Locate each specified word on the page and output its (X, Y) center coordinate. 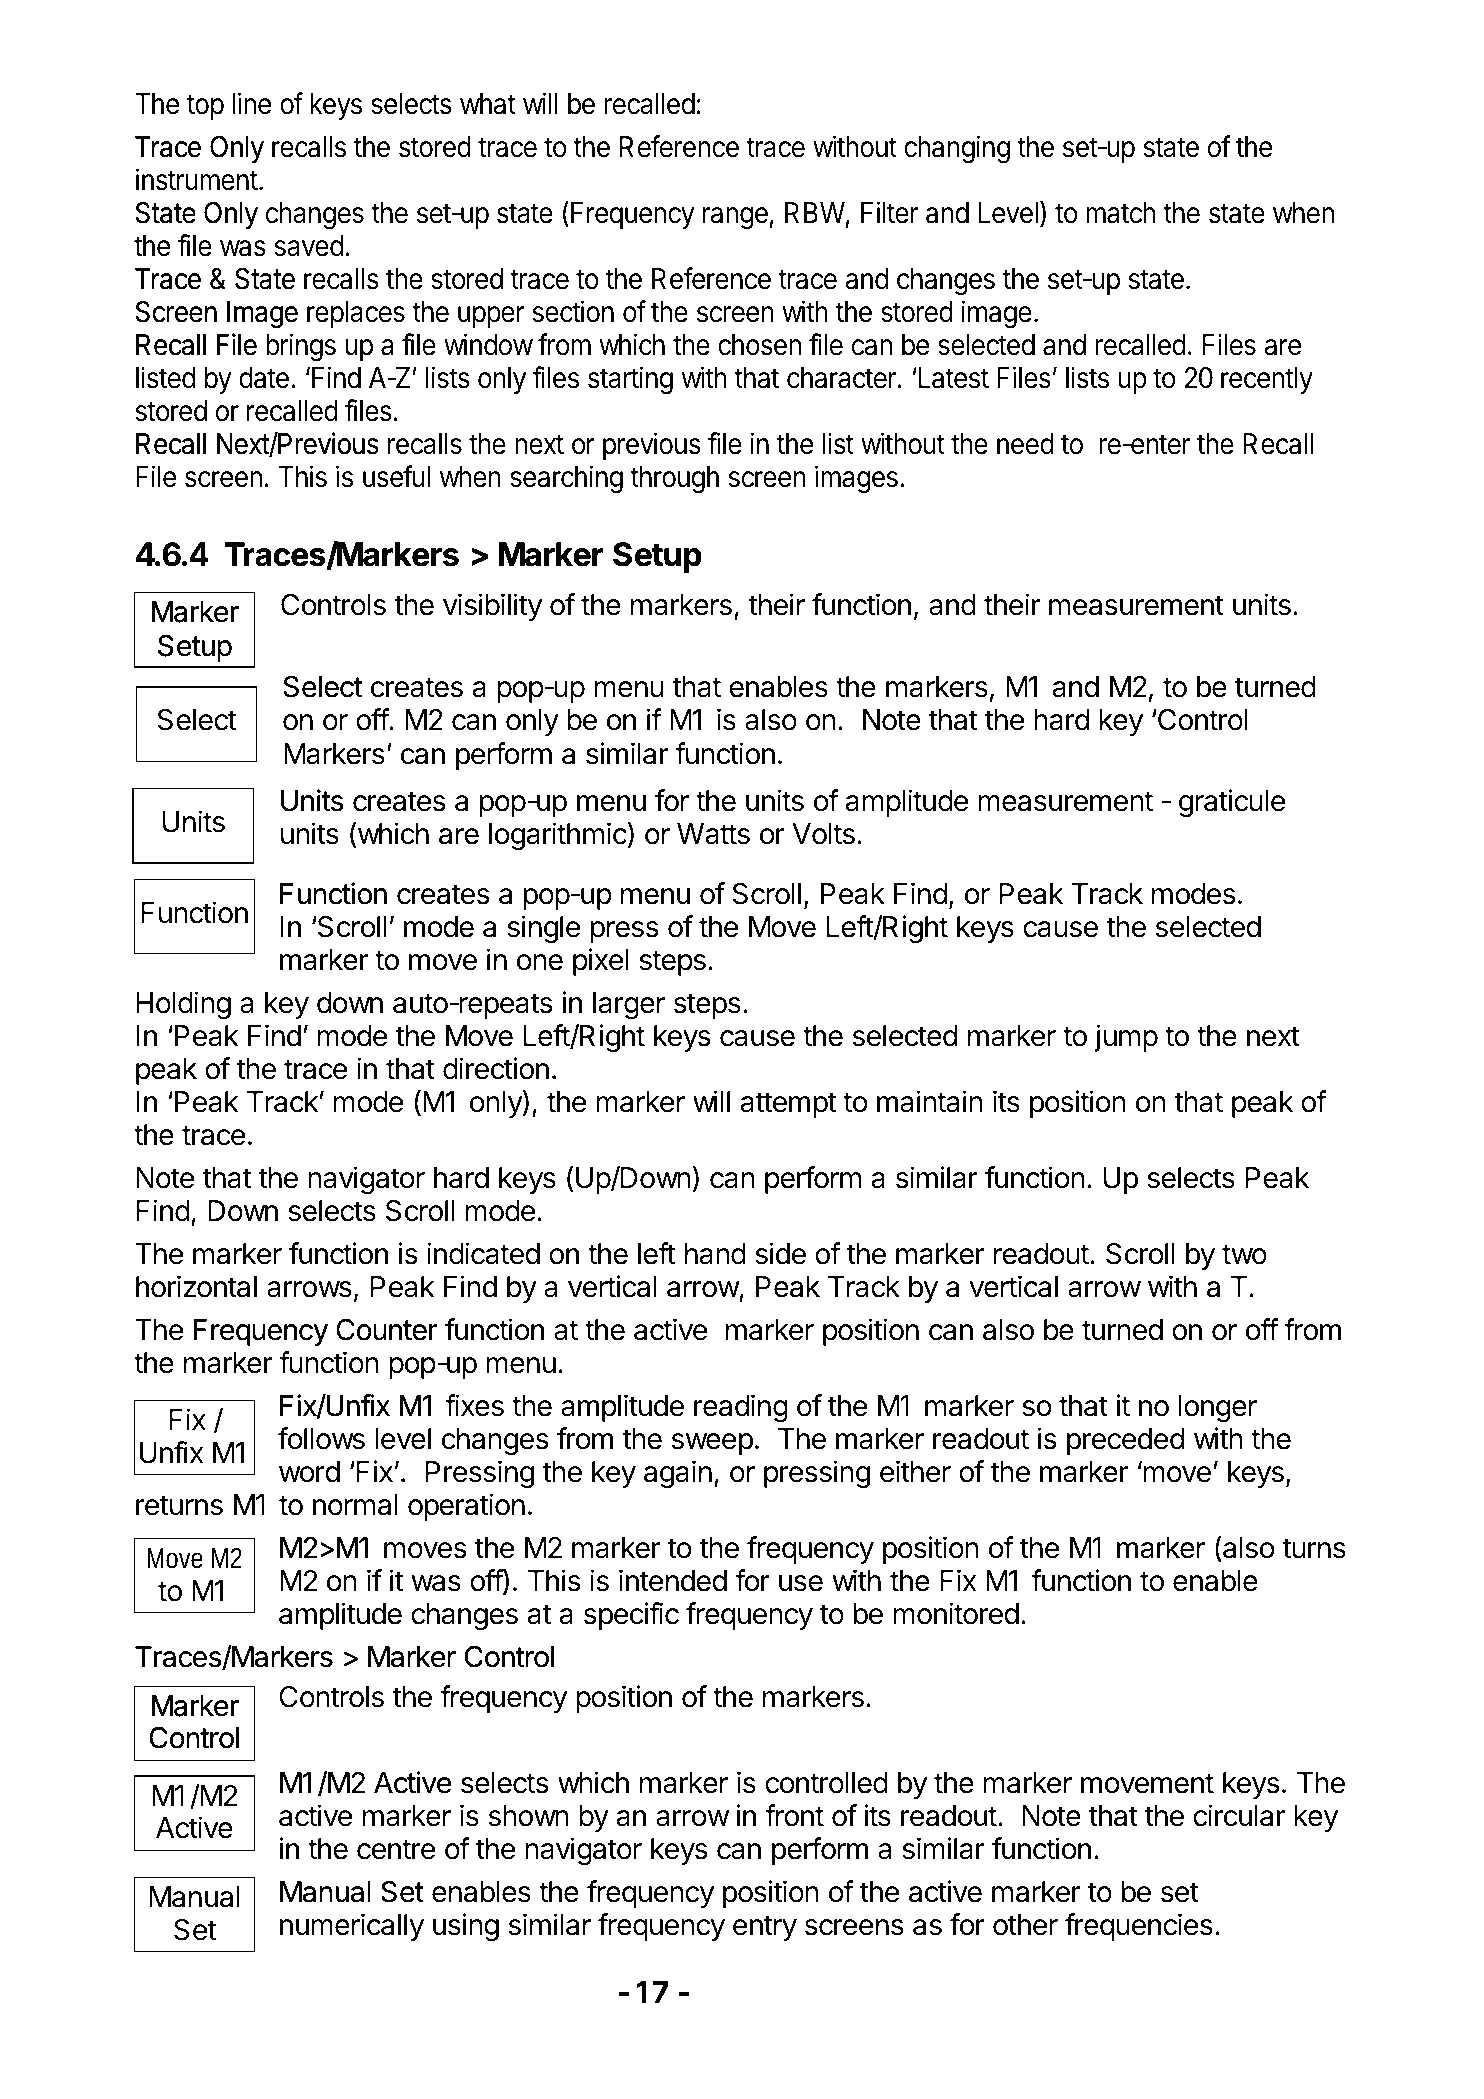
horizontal (196, 1286)
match (1120, 213)
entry (765, 1928)
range (736, 218)
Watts (713, 834)
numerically (352, 1927)
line (251, 103)
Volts (823, 834)
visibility (492, 607)
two (1244, 1254)
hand (715, 1254)
